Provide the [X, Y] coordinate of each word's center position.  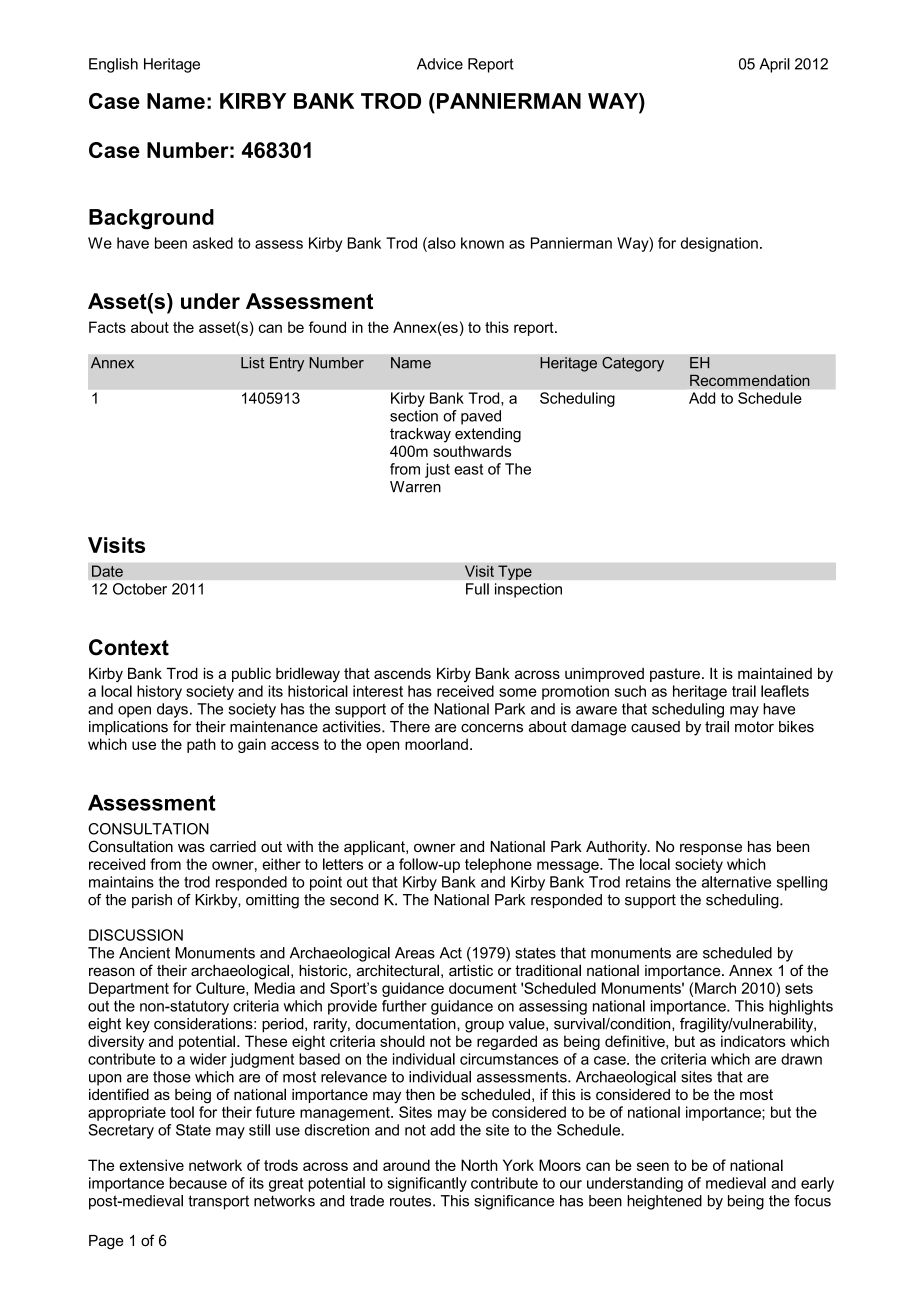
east [468, 469]
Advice [440, 64]
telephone [498, 865]
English [113, 65]
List [253, 363]
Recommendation [750, 380]
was [191, 847]
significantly [427, 1184]
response [711, 849]
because [198, 1183]
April [774, 65]
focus [812, 1201]
